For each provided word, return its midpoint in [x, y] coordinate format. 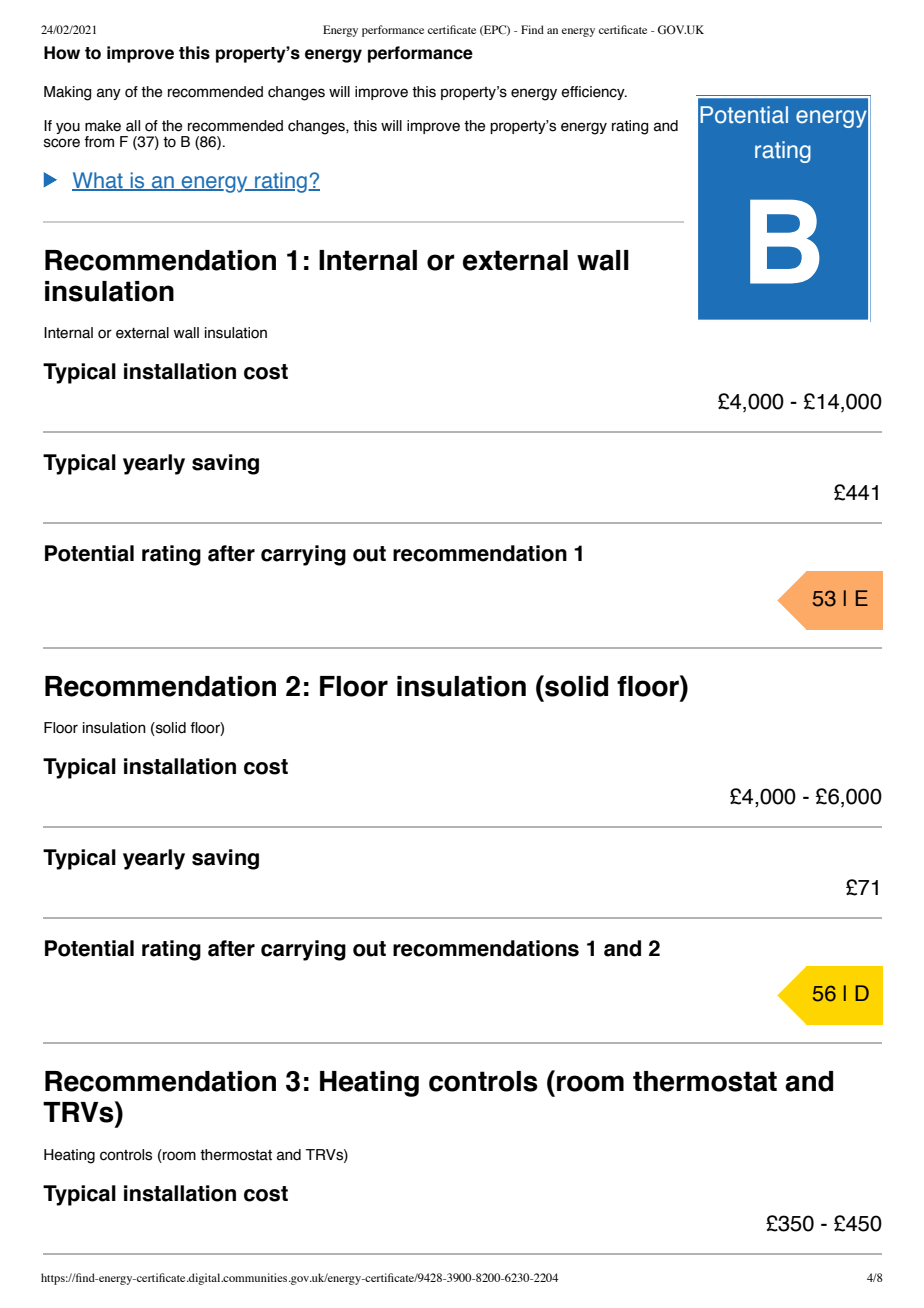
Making [67, 93]
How [62, 53]
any [109, 94]
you [68, 128]
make [103, 126]
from [99, 142]
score [62, 143]
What [98, 181]
